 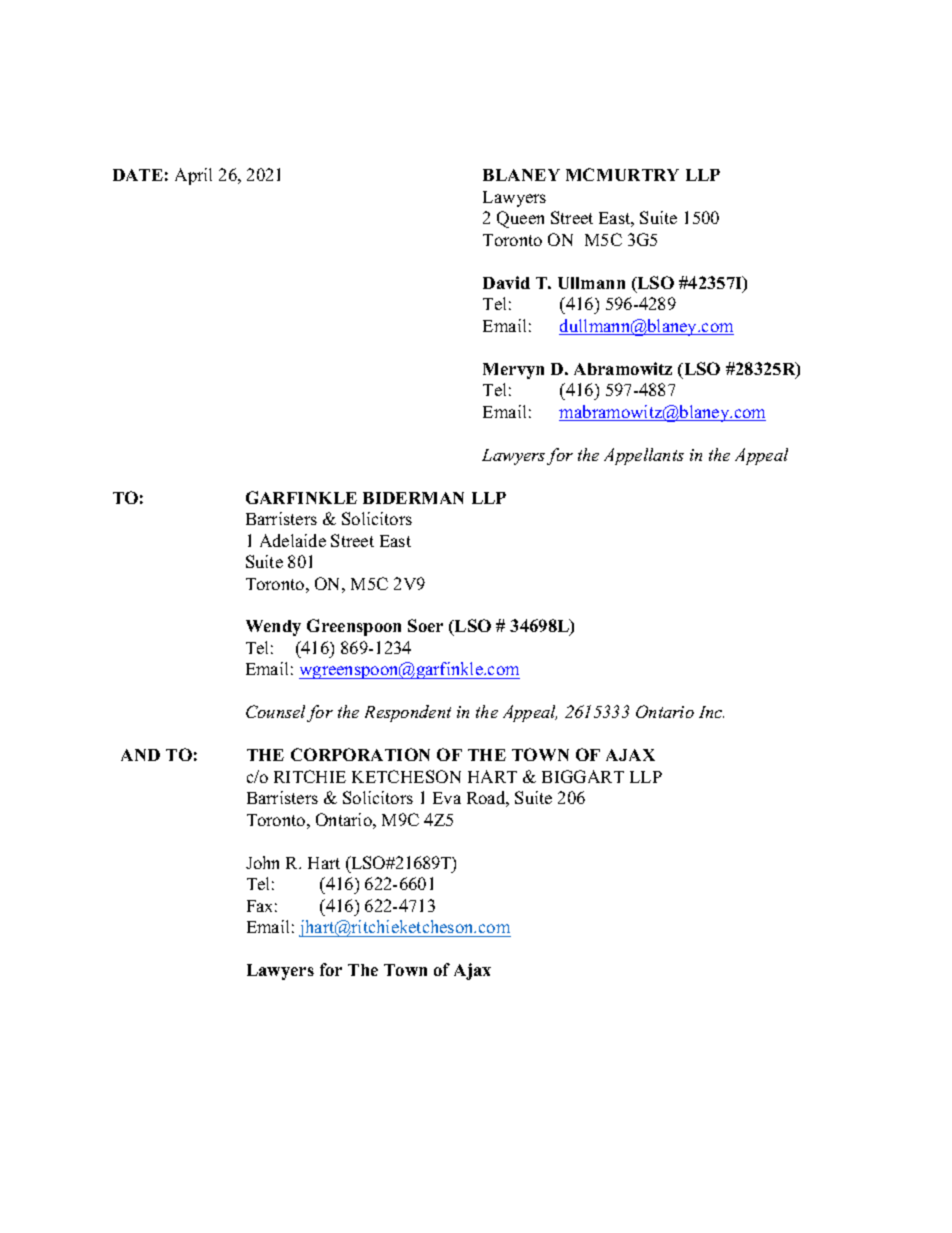 I want to click on Queen, so click(x=520, y=219).
